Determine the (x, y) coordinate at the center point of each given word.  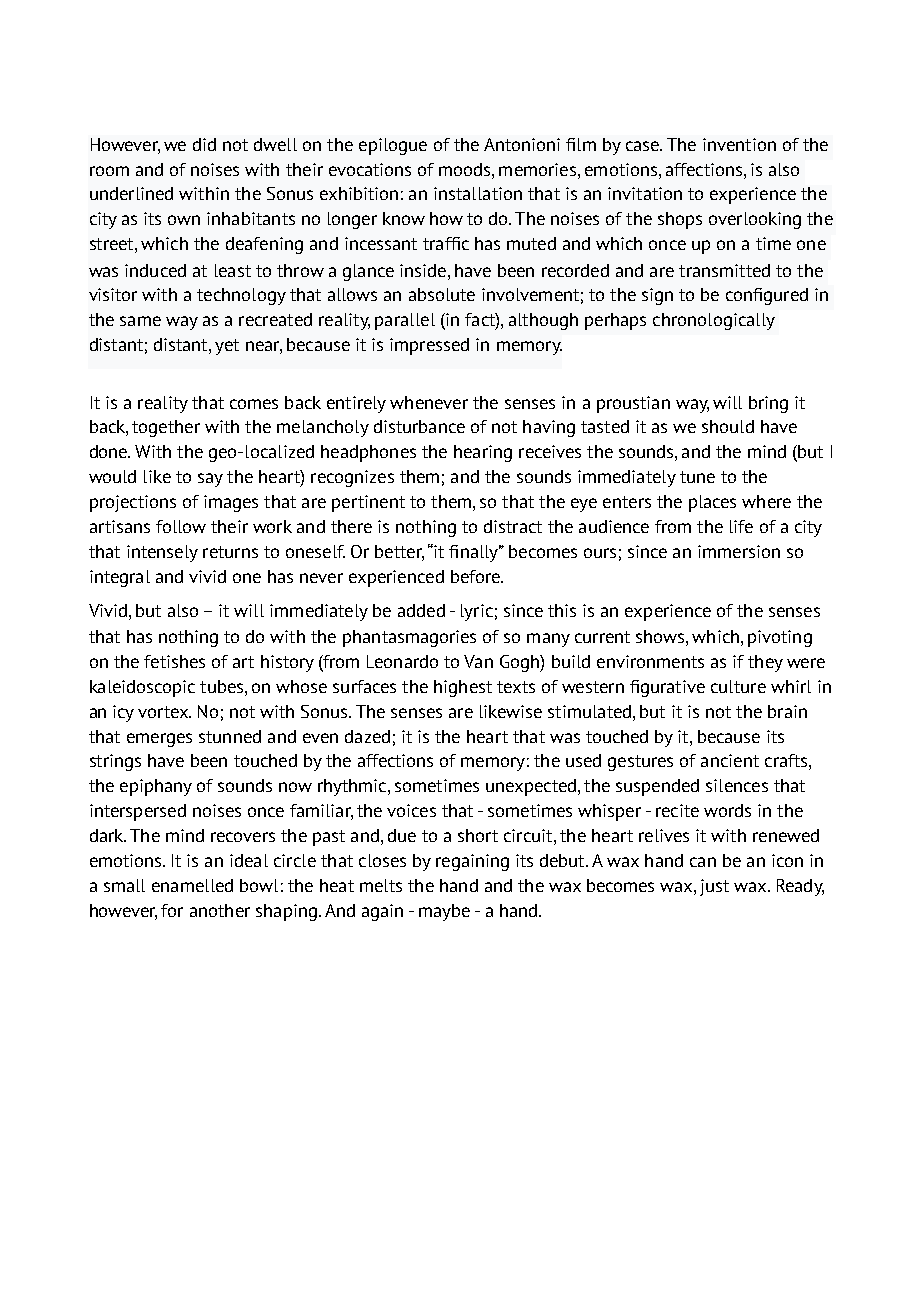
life (741, 526)
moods (466, 169)
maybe (444, 912)
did (204, 144)
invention (739, 144)
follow (181, 526)
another (220, 910)
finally (475, 553)
